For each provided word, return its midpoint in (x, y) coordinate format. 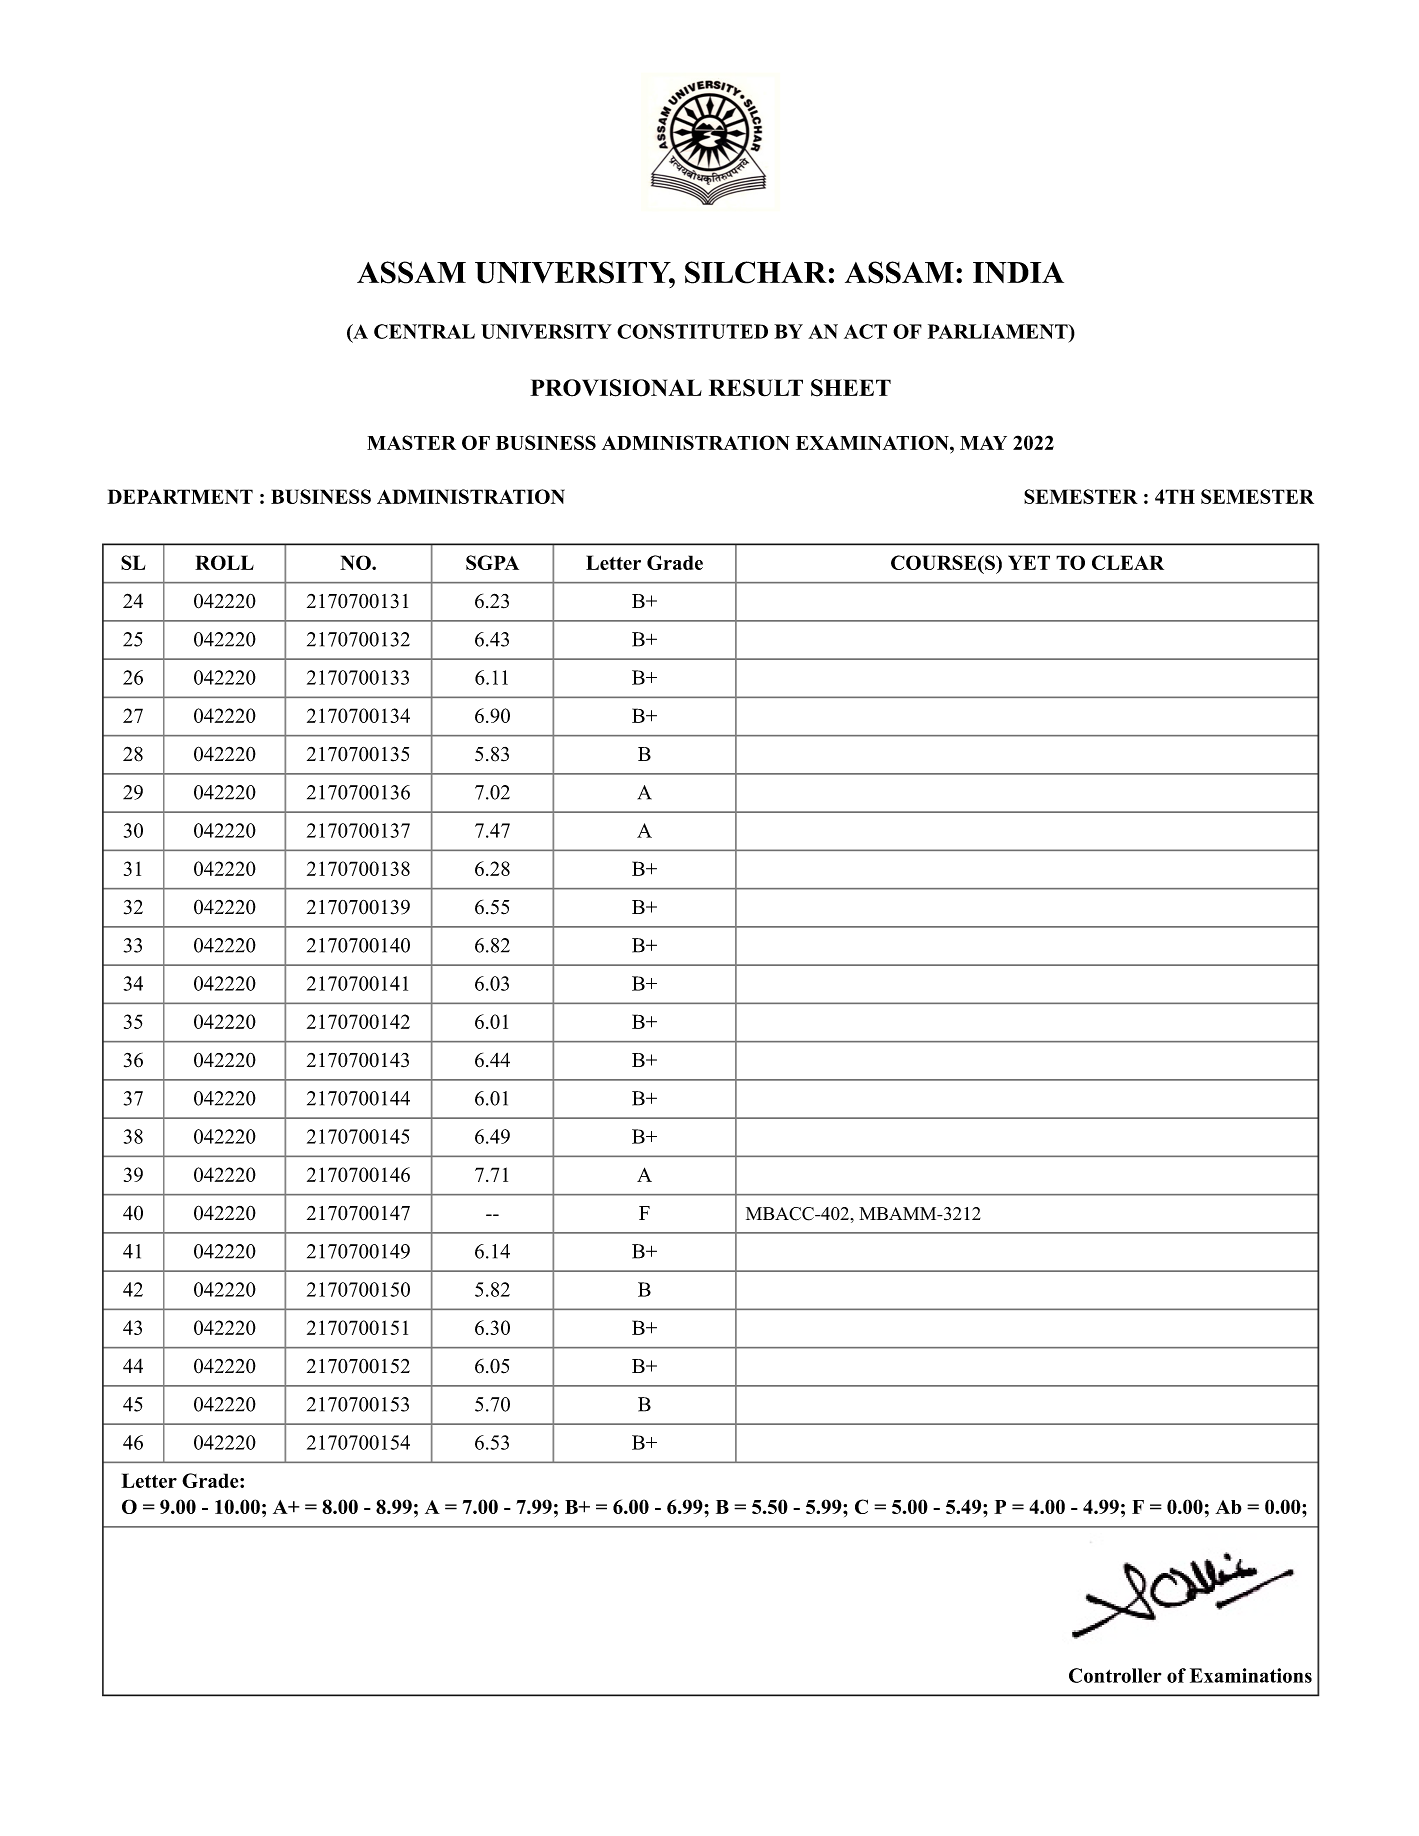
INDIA (1018, 272)
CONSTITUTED (692, 331)
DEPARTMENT (180, 496)
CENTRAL (424, 331)
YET (1029, 562)
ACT (865, 331)
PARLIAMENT (999, 331)
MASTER (411, 442)
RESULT (756, 388)
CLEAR (1128, 562)
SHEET (851, 388)
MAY (983, 443)
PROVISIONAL (616, 388)
